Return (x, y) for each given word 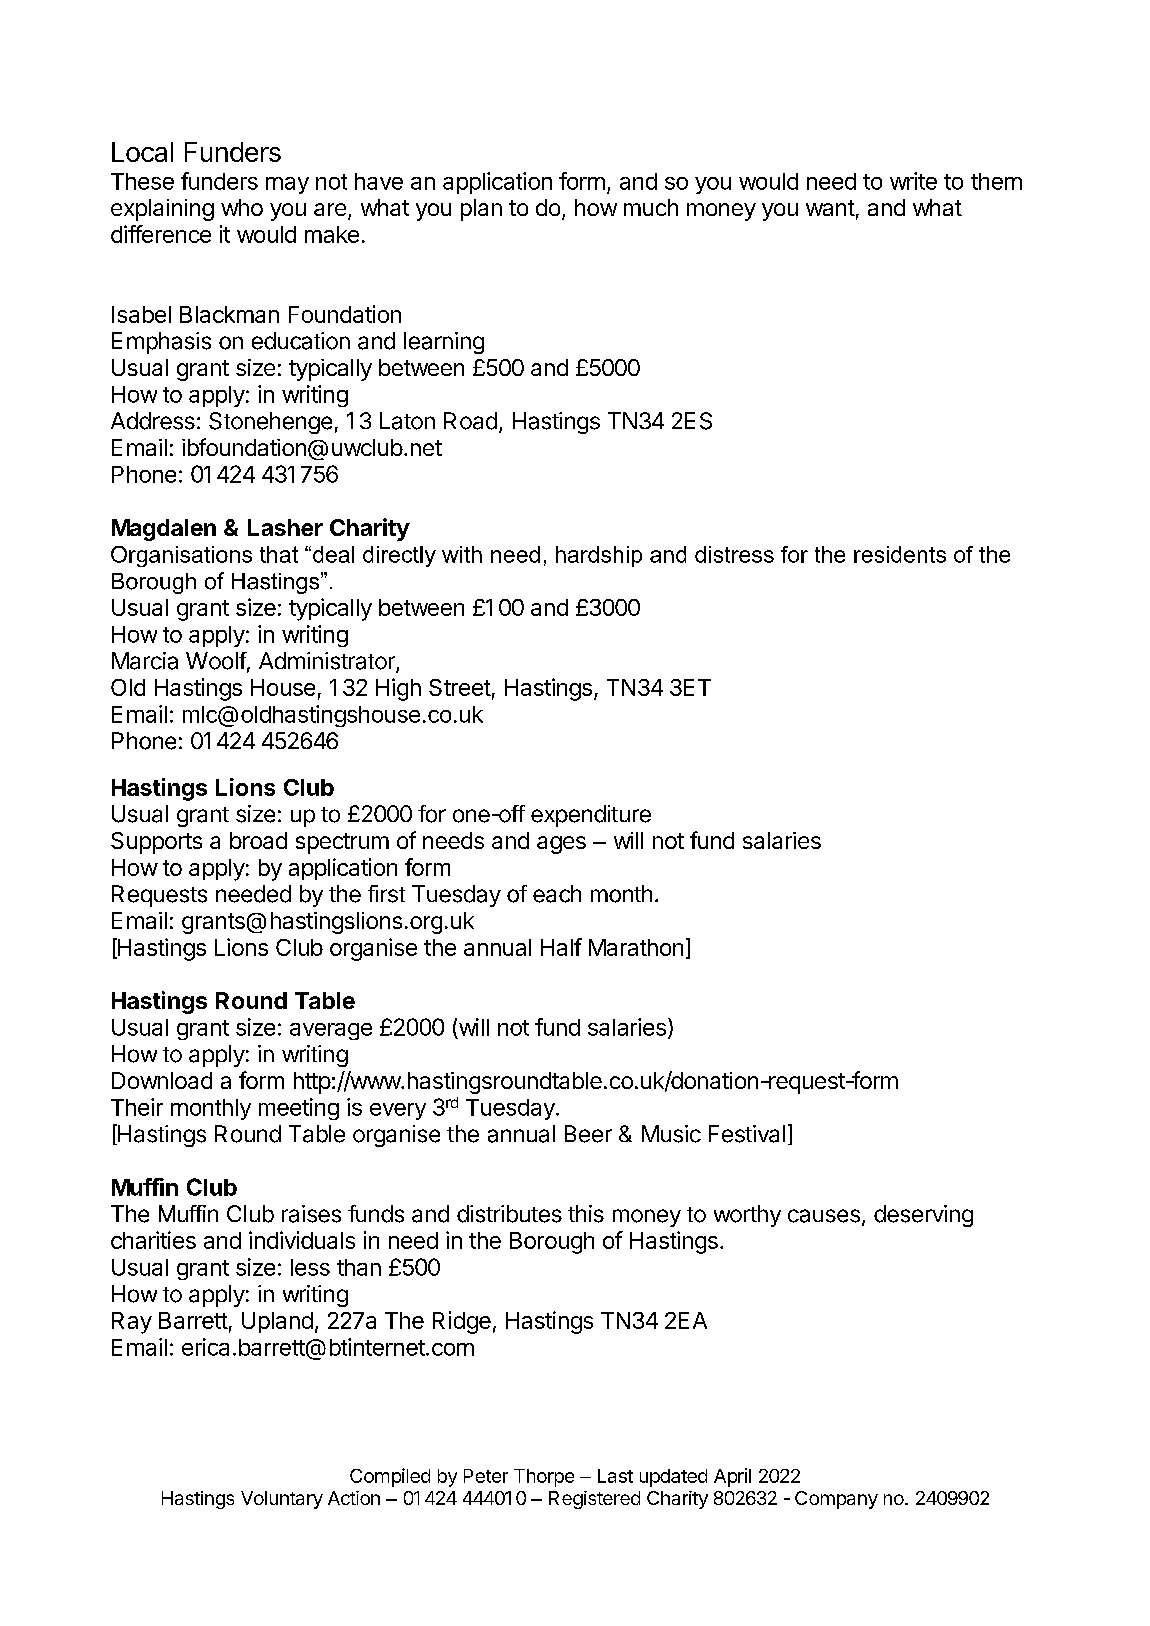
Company (836, 1500)
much (651, 207)
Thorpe (544, 1478)
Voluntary (282, 1500)
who (242, 207)
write (913, 181)
